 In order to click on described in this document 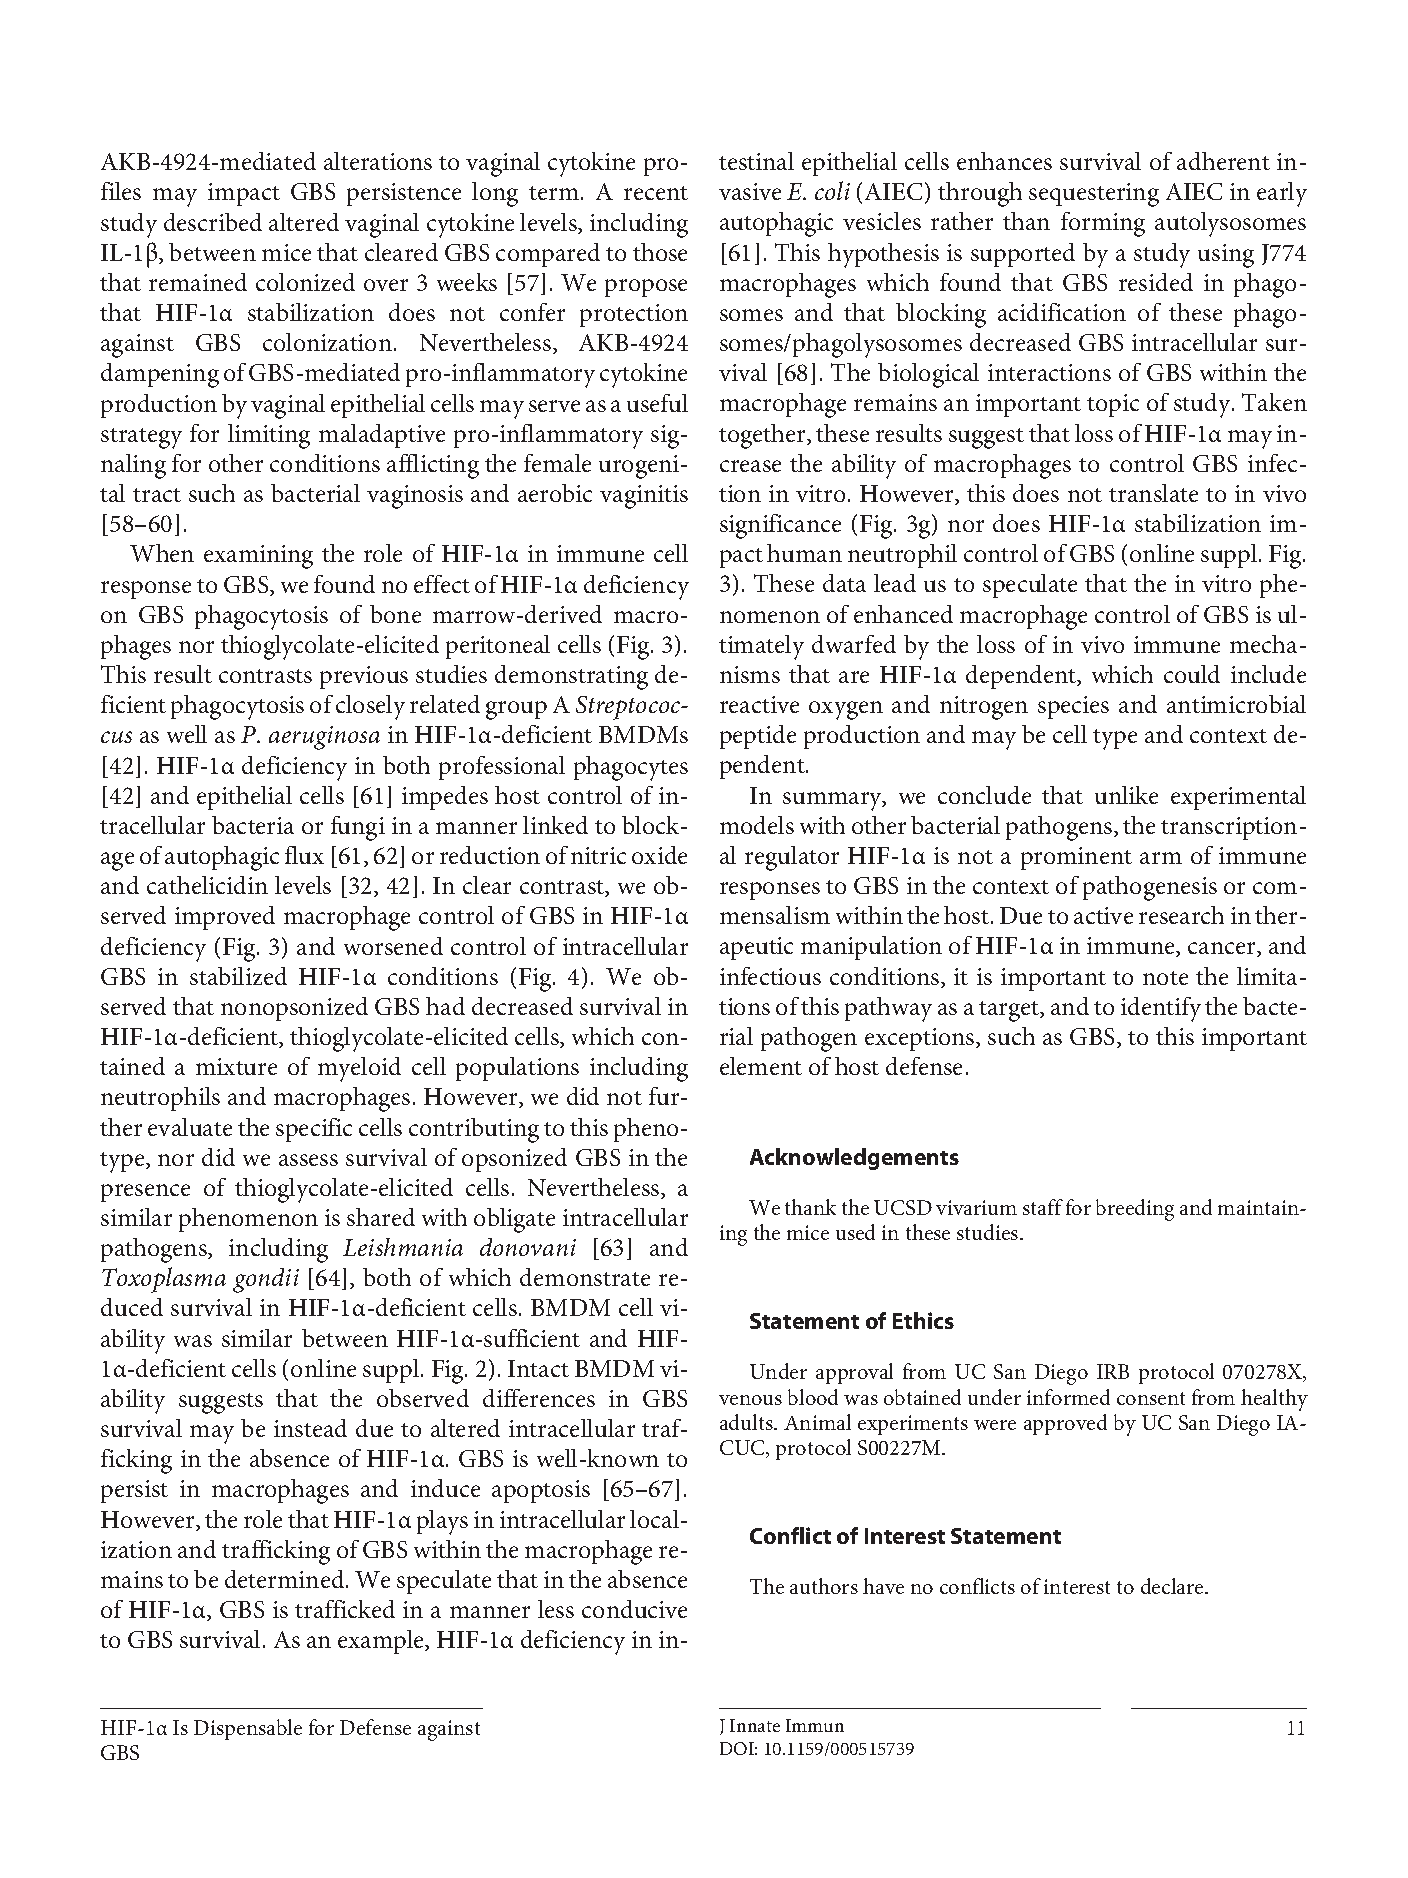, I will do `click(213, 222)`.
